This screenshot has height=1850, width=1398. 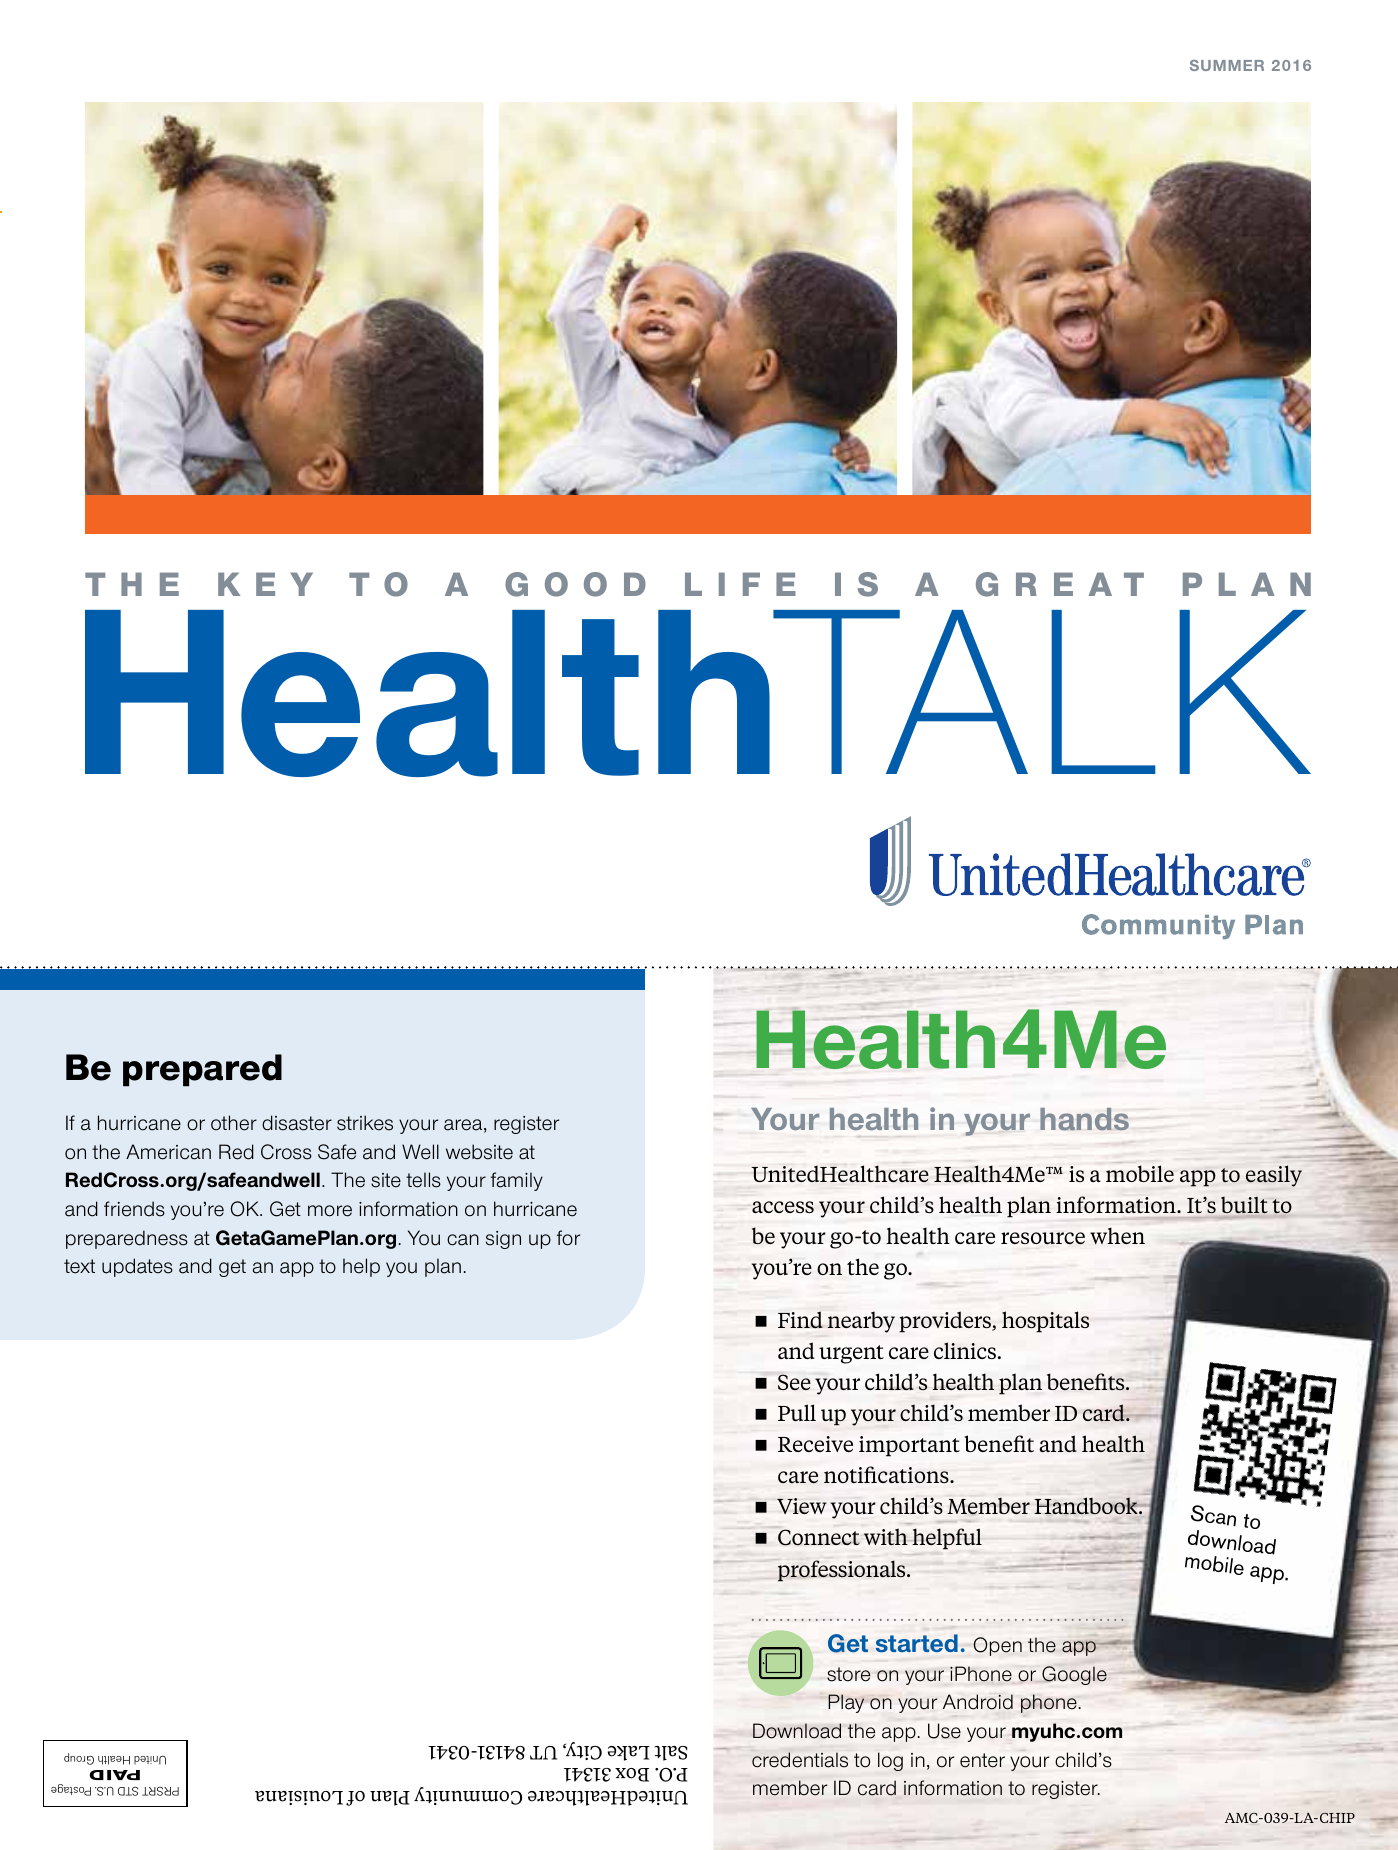 I want to click on strikes, so click(x=365, y=1123).
